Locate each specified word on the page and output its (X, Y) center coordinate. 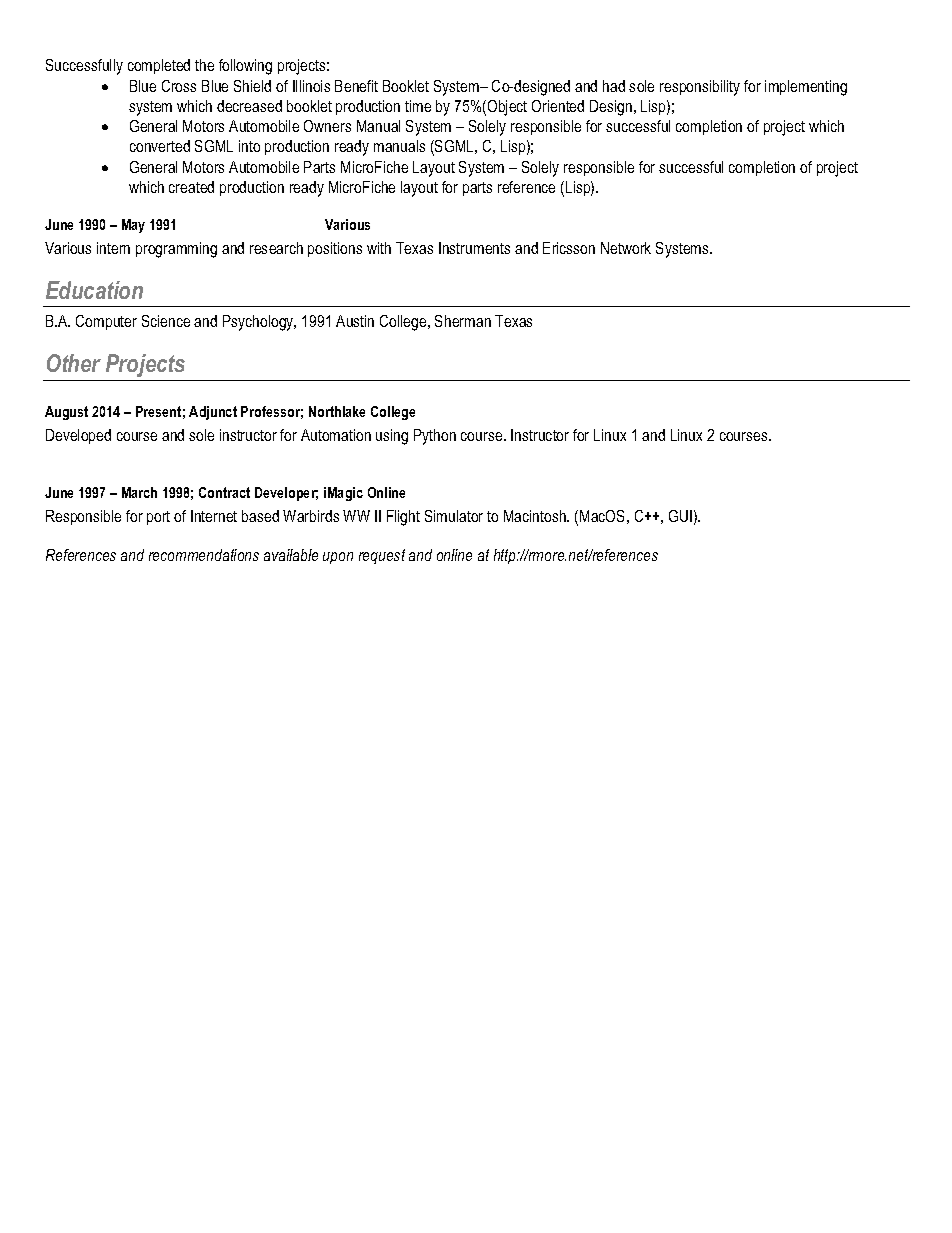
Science (166, 321)
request (382, 556)
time (418, 106)
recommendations (204, 555)
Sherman (463, 321)
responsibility (700, 88)
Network (626, 248)
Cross (179, 86)
